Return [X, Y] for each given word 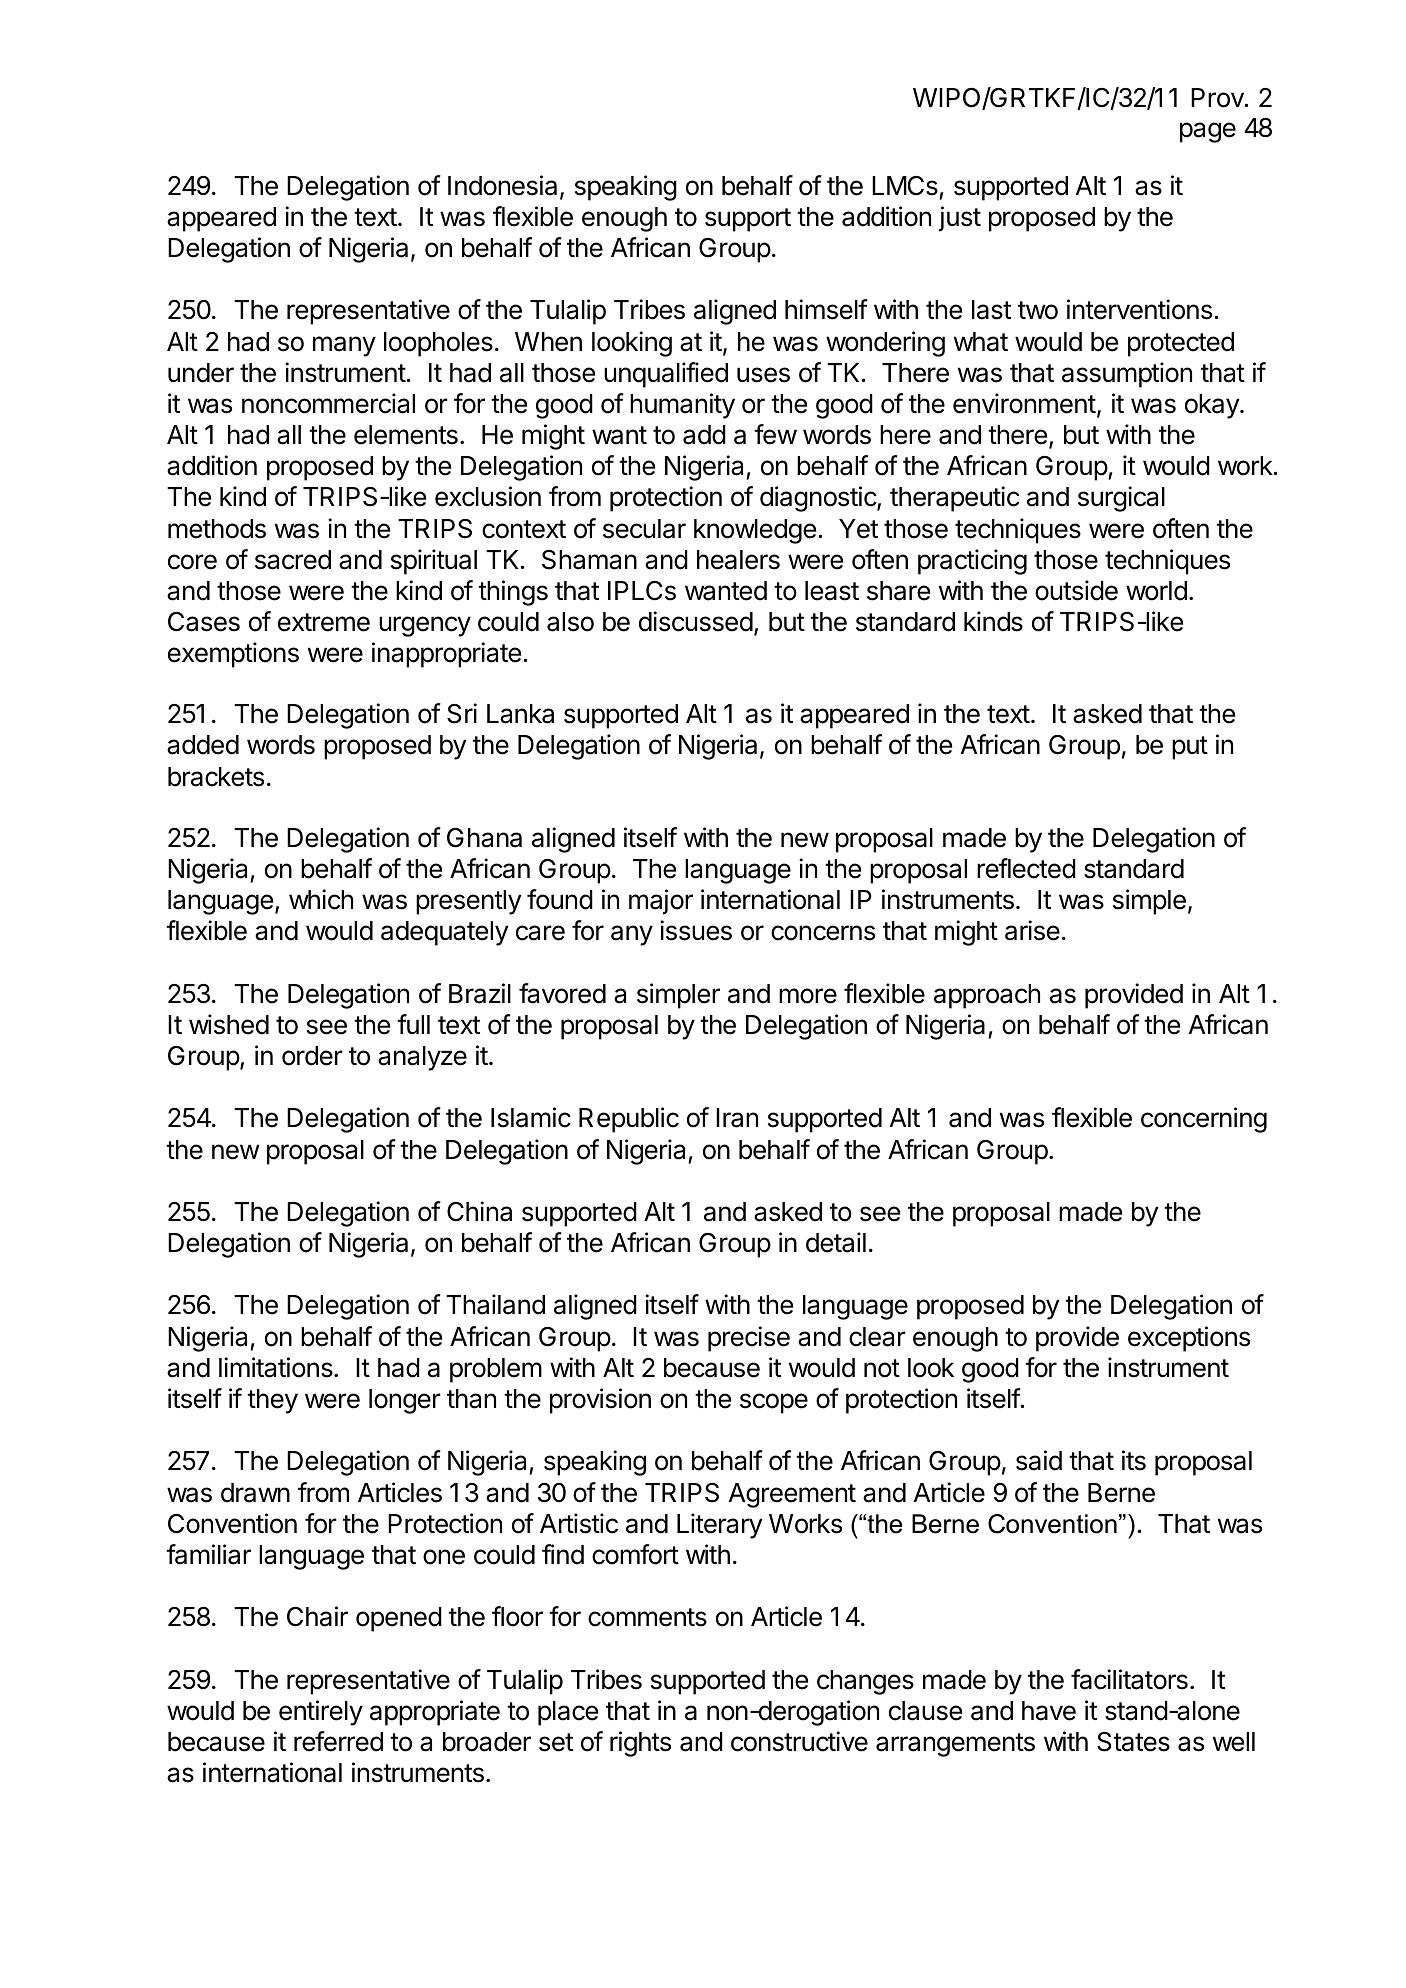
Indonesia [502, 185]
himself [826, 309]
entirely [321, 1713]
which [321, 899]
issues [696, 930]
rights [640, 1744]
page [1208, 132]
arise [1032, 930]
